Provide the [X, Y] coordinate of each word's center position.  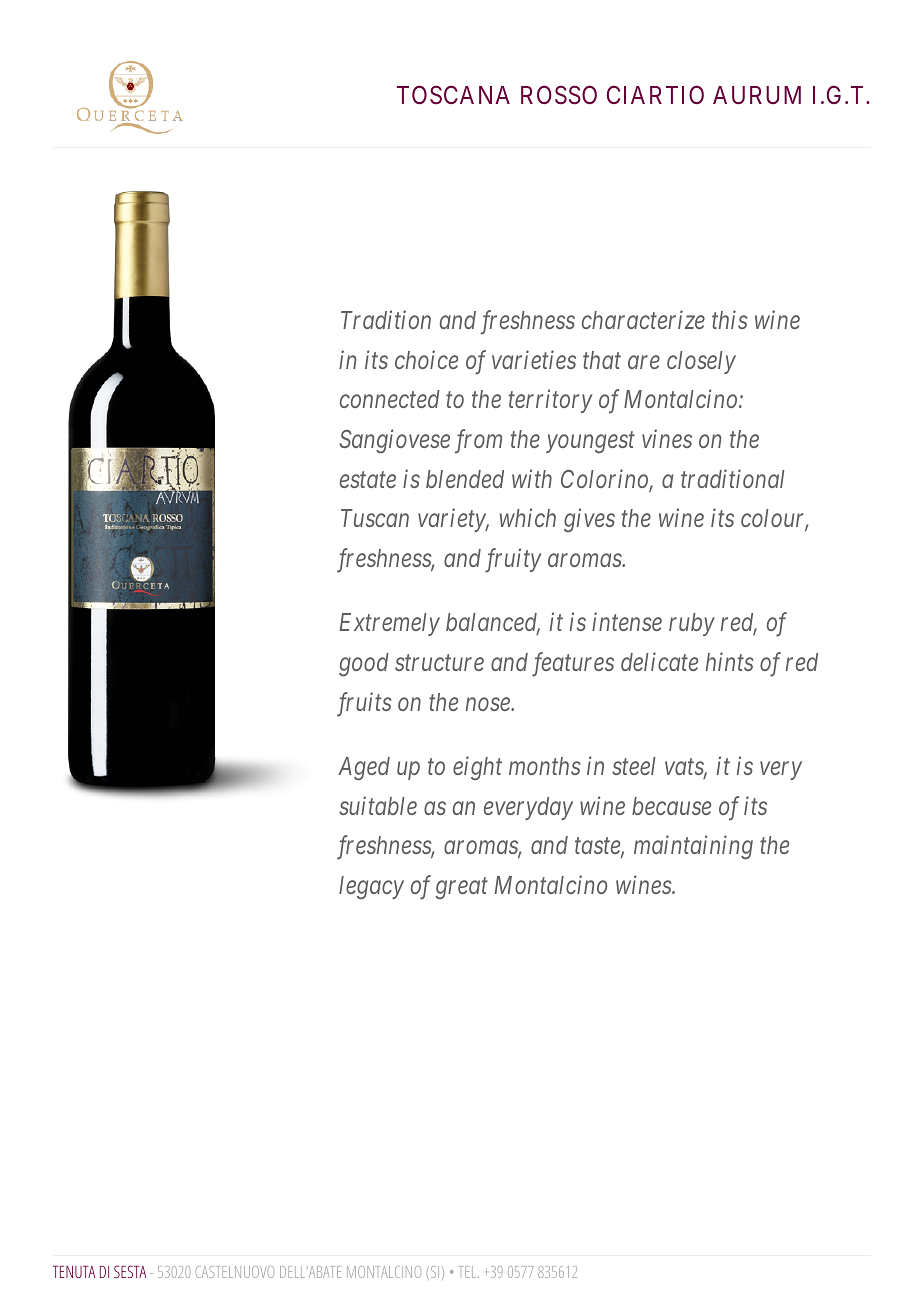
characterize [643, 319]
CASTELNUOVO [235, 1272]
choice [426, 359]
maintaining [693, 848]
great [462, 889]
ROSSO [559, 95]
